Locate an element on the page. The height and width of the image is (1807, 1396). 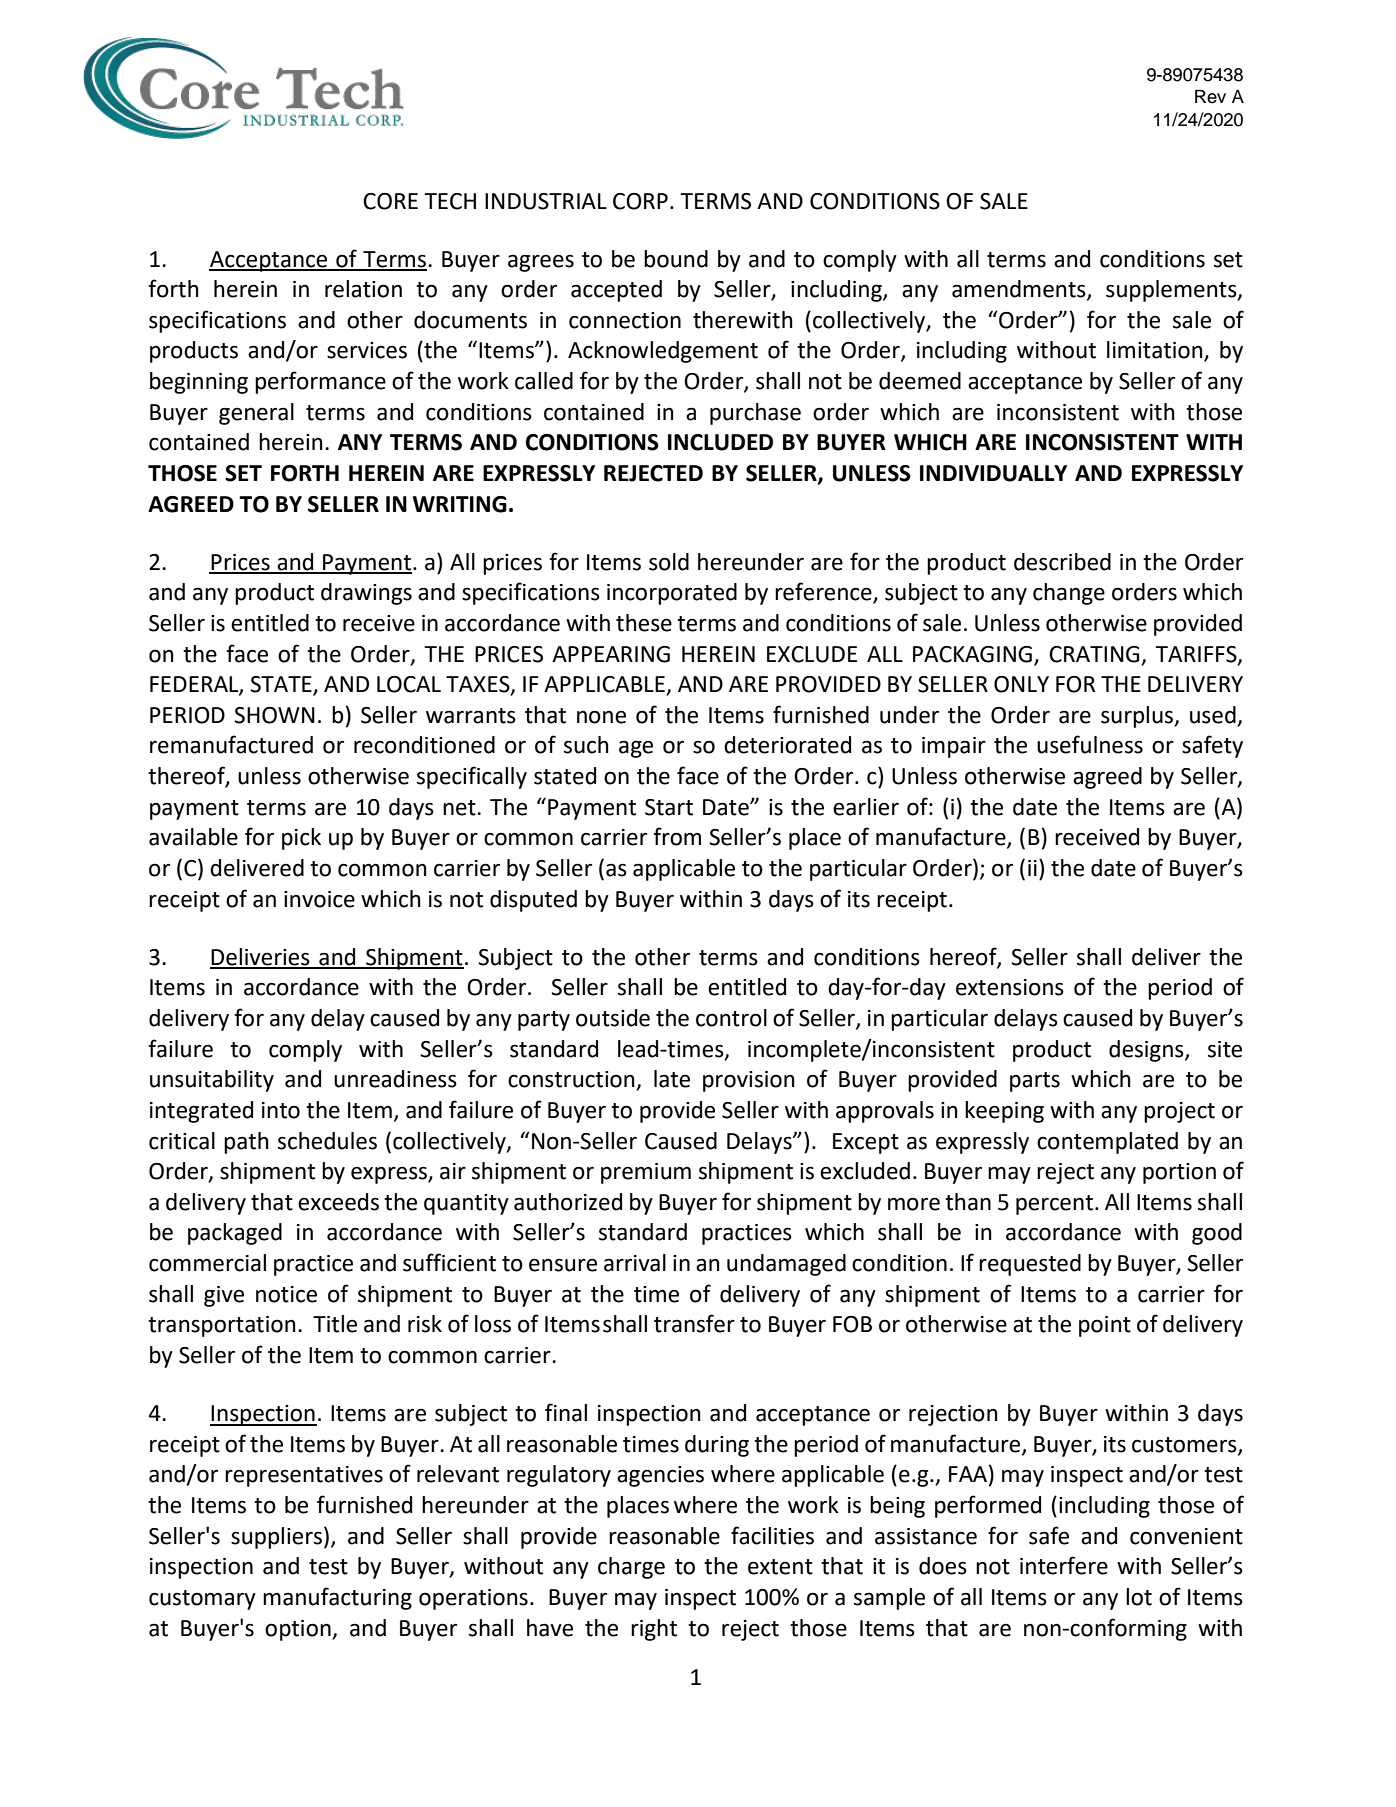
manufacturing is located at coordinates (337, 1598).
